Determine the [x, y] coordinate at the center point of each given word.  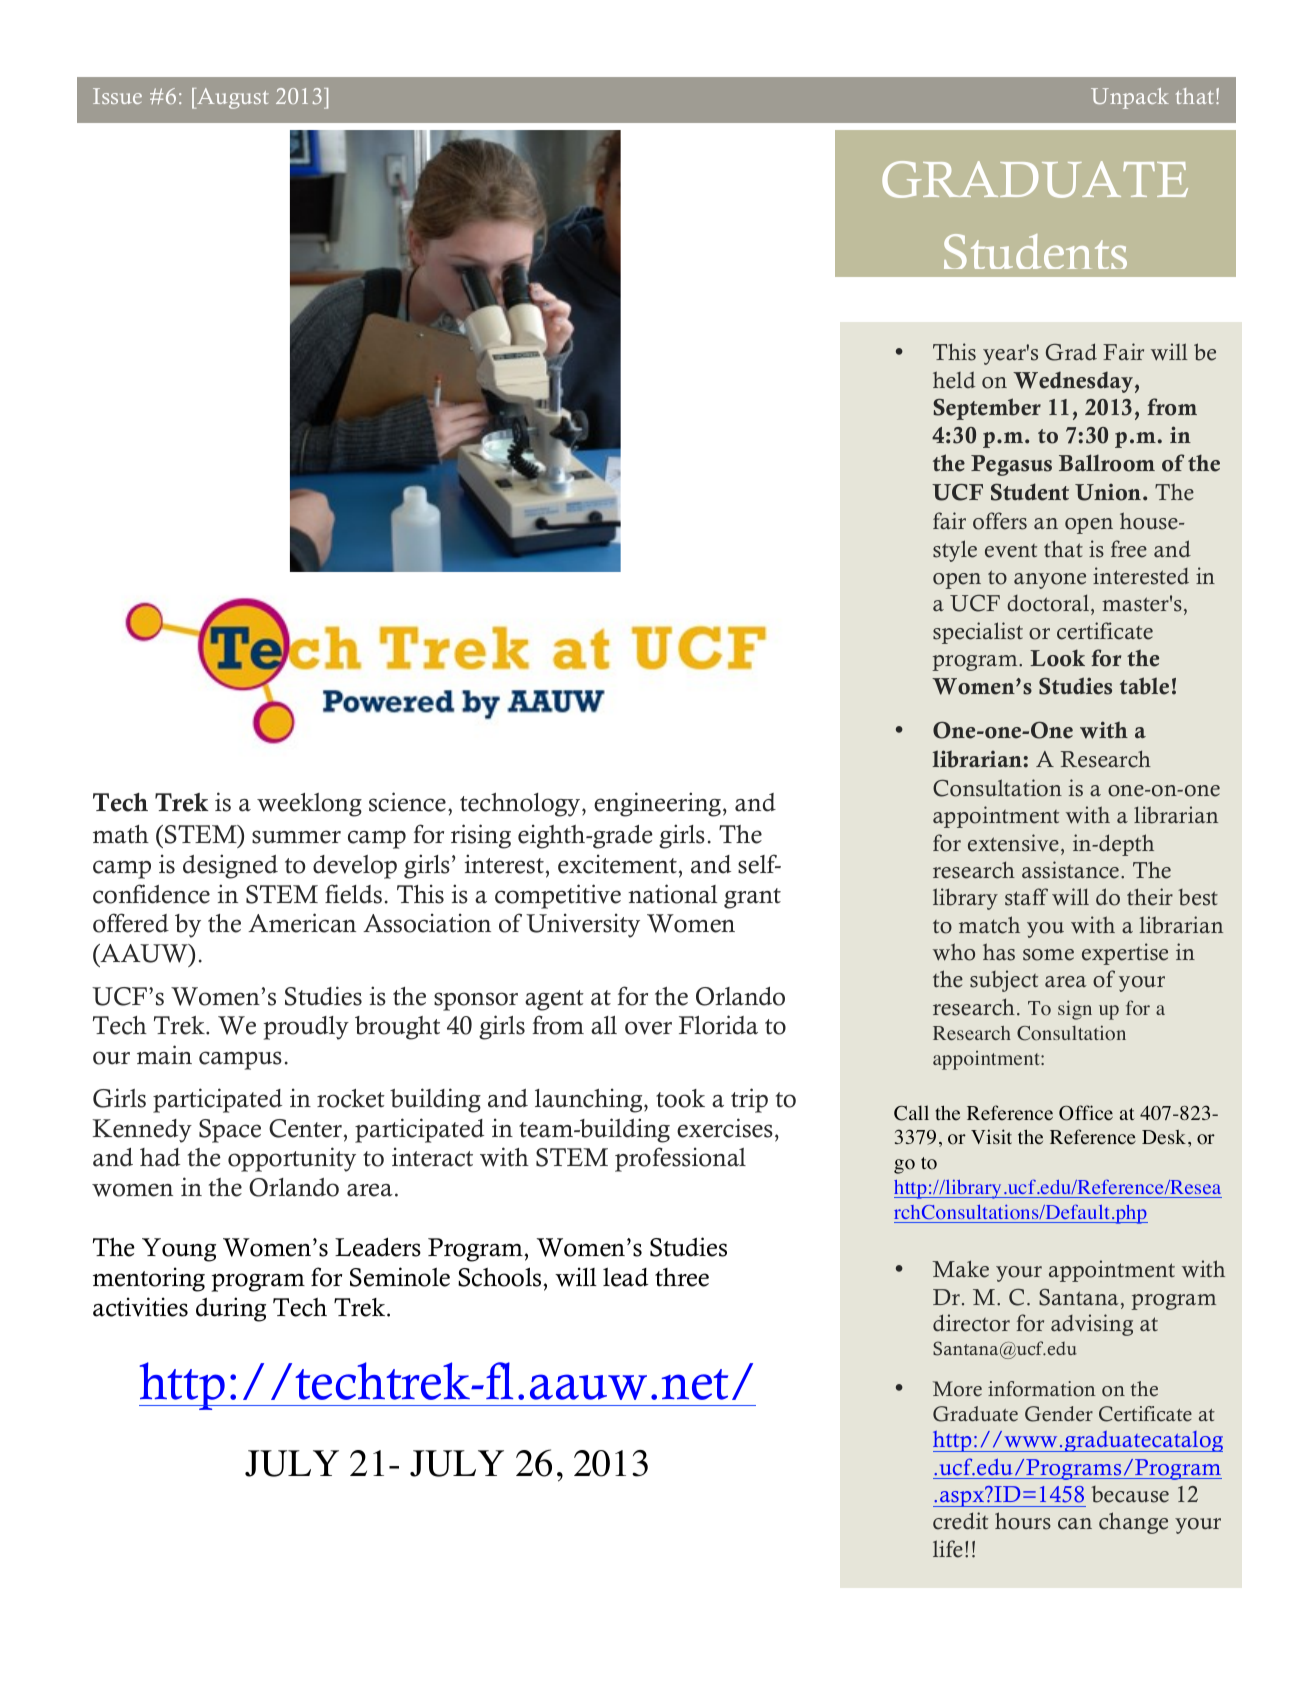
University [583, 925]
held [954, 380]
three [682, 1277]
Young [179, 1250]
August [232, 98]
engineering [657, 804]
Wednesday [1073, 382]
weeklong [309, 805]
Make [960, 1269]
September [987, 409]
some [1048, 955]
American [302, 923]
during [231, 1309]
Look [1057, 658]
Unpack [1130, 98]
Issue [117, 96]
